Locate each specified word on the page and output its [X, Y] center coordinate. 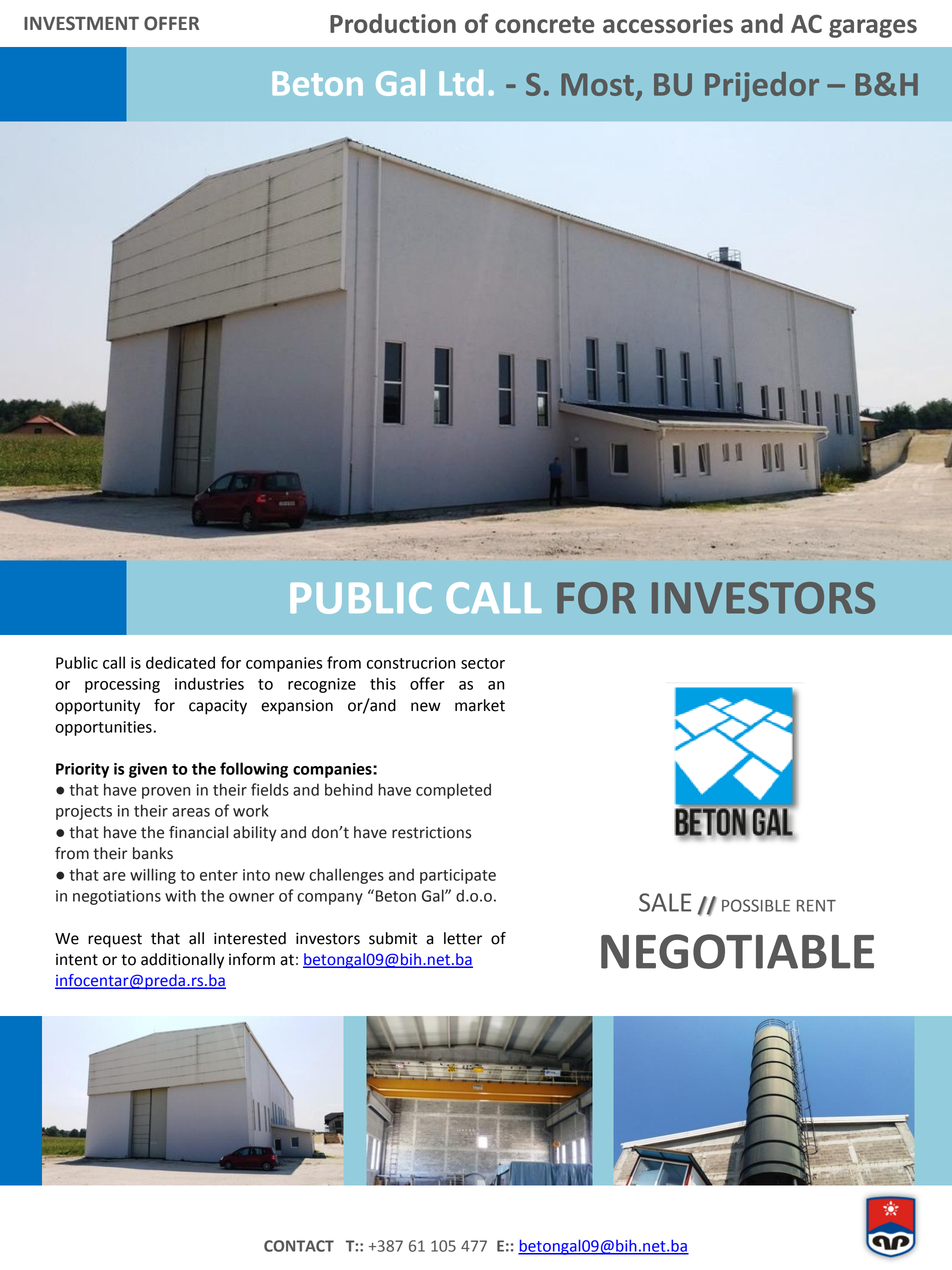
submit [393, 938]
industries [209, 683]
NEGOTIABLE [737, 951]
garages [873, 28]
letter [463, 938]
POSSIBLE [756, 905]
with [180, 895]
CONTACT [299, 1246]
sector [483, 663]
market [480, 705]
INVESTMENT [81, 23]
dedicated [180, 662]
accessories [668, 23]
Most [597, 84]
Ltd [461, 83]
